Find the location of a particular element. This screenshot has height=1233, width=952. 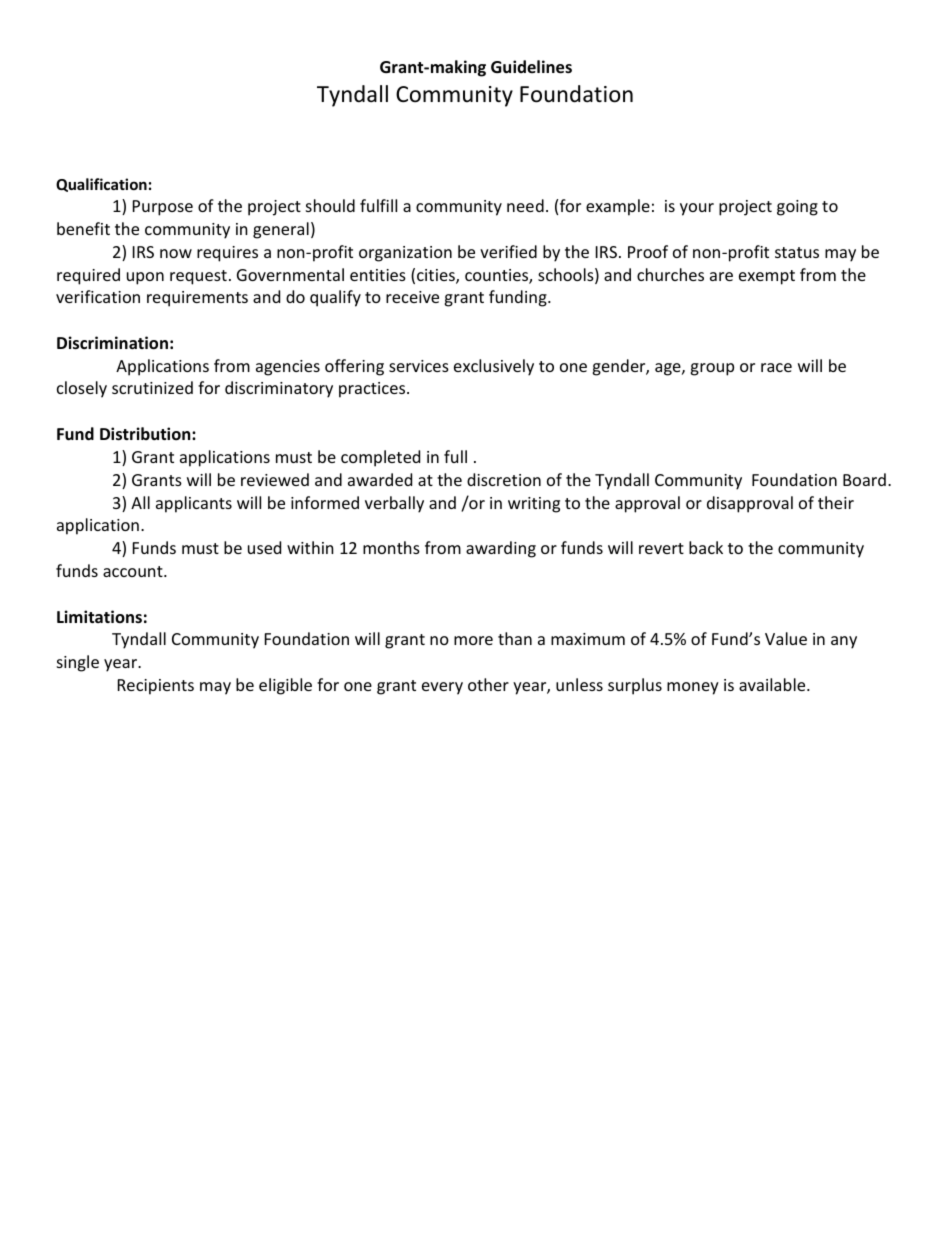

Guidelines is located at coordinates (531, 67).
